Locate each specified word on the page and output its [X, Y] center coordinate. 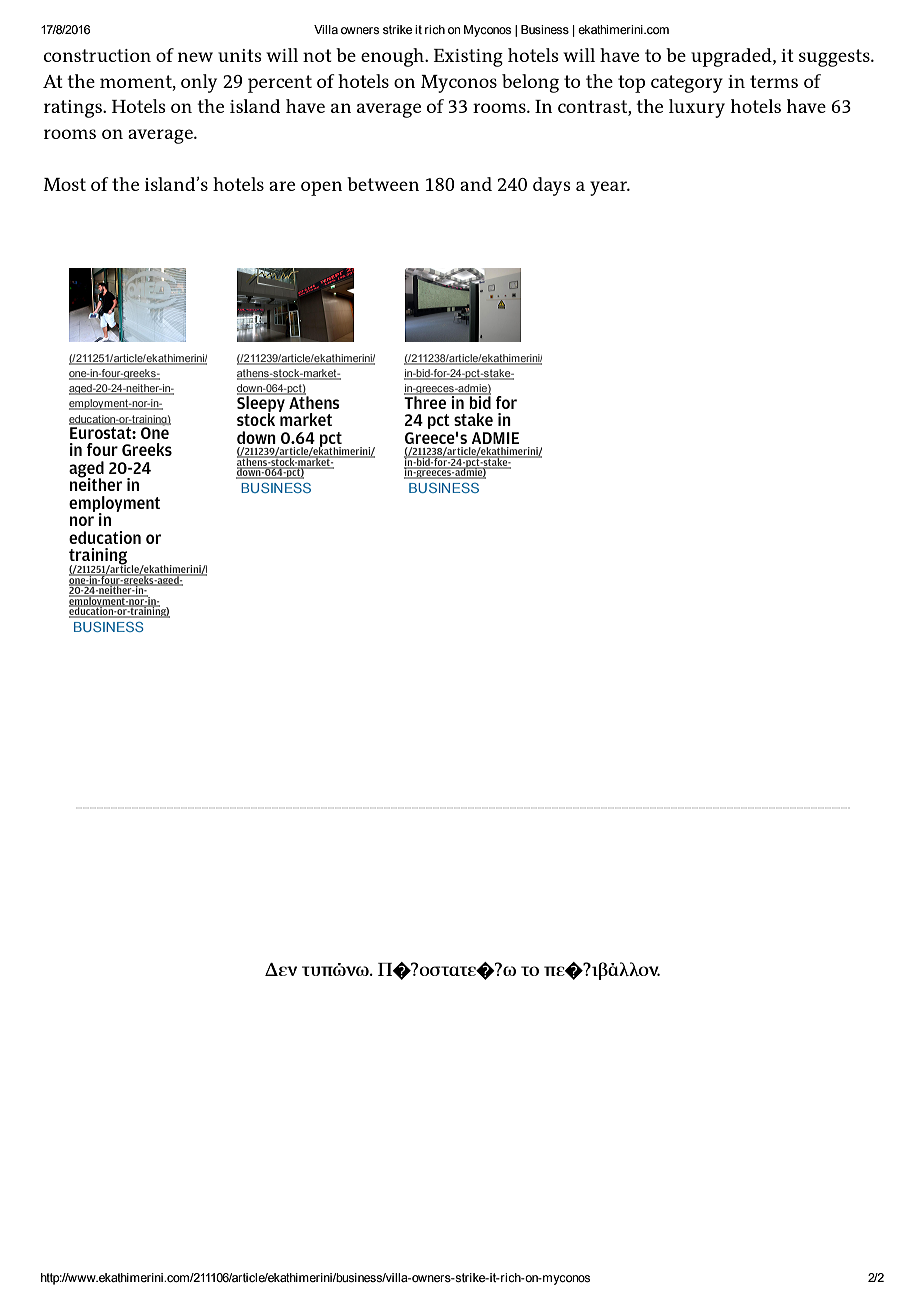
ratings [74, 109]
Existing [468, 58]
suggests [835, 58]
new [195, 57]
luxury [697, 108]
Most [64, 184]
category [687, 84]
